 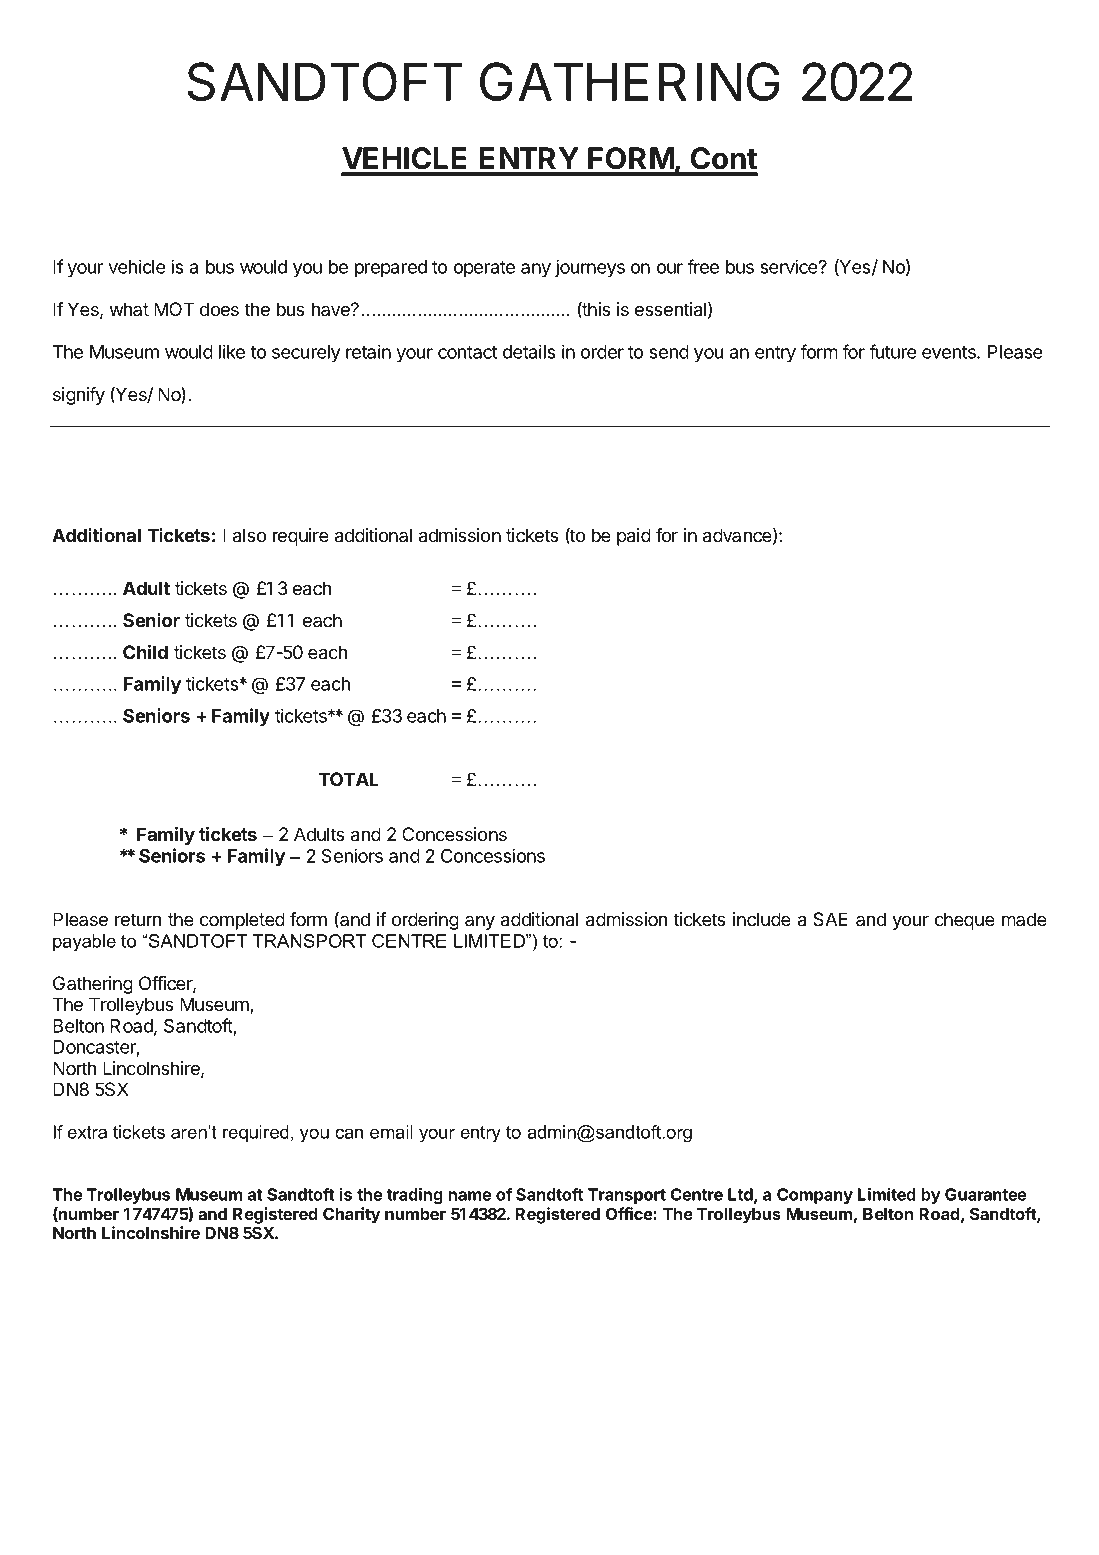 What do you see at coordinates (469, 1196) in the screenshot?
I see `name` at bounding box center [469, 1196].
